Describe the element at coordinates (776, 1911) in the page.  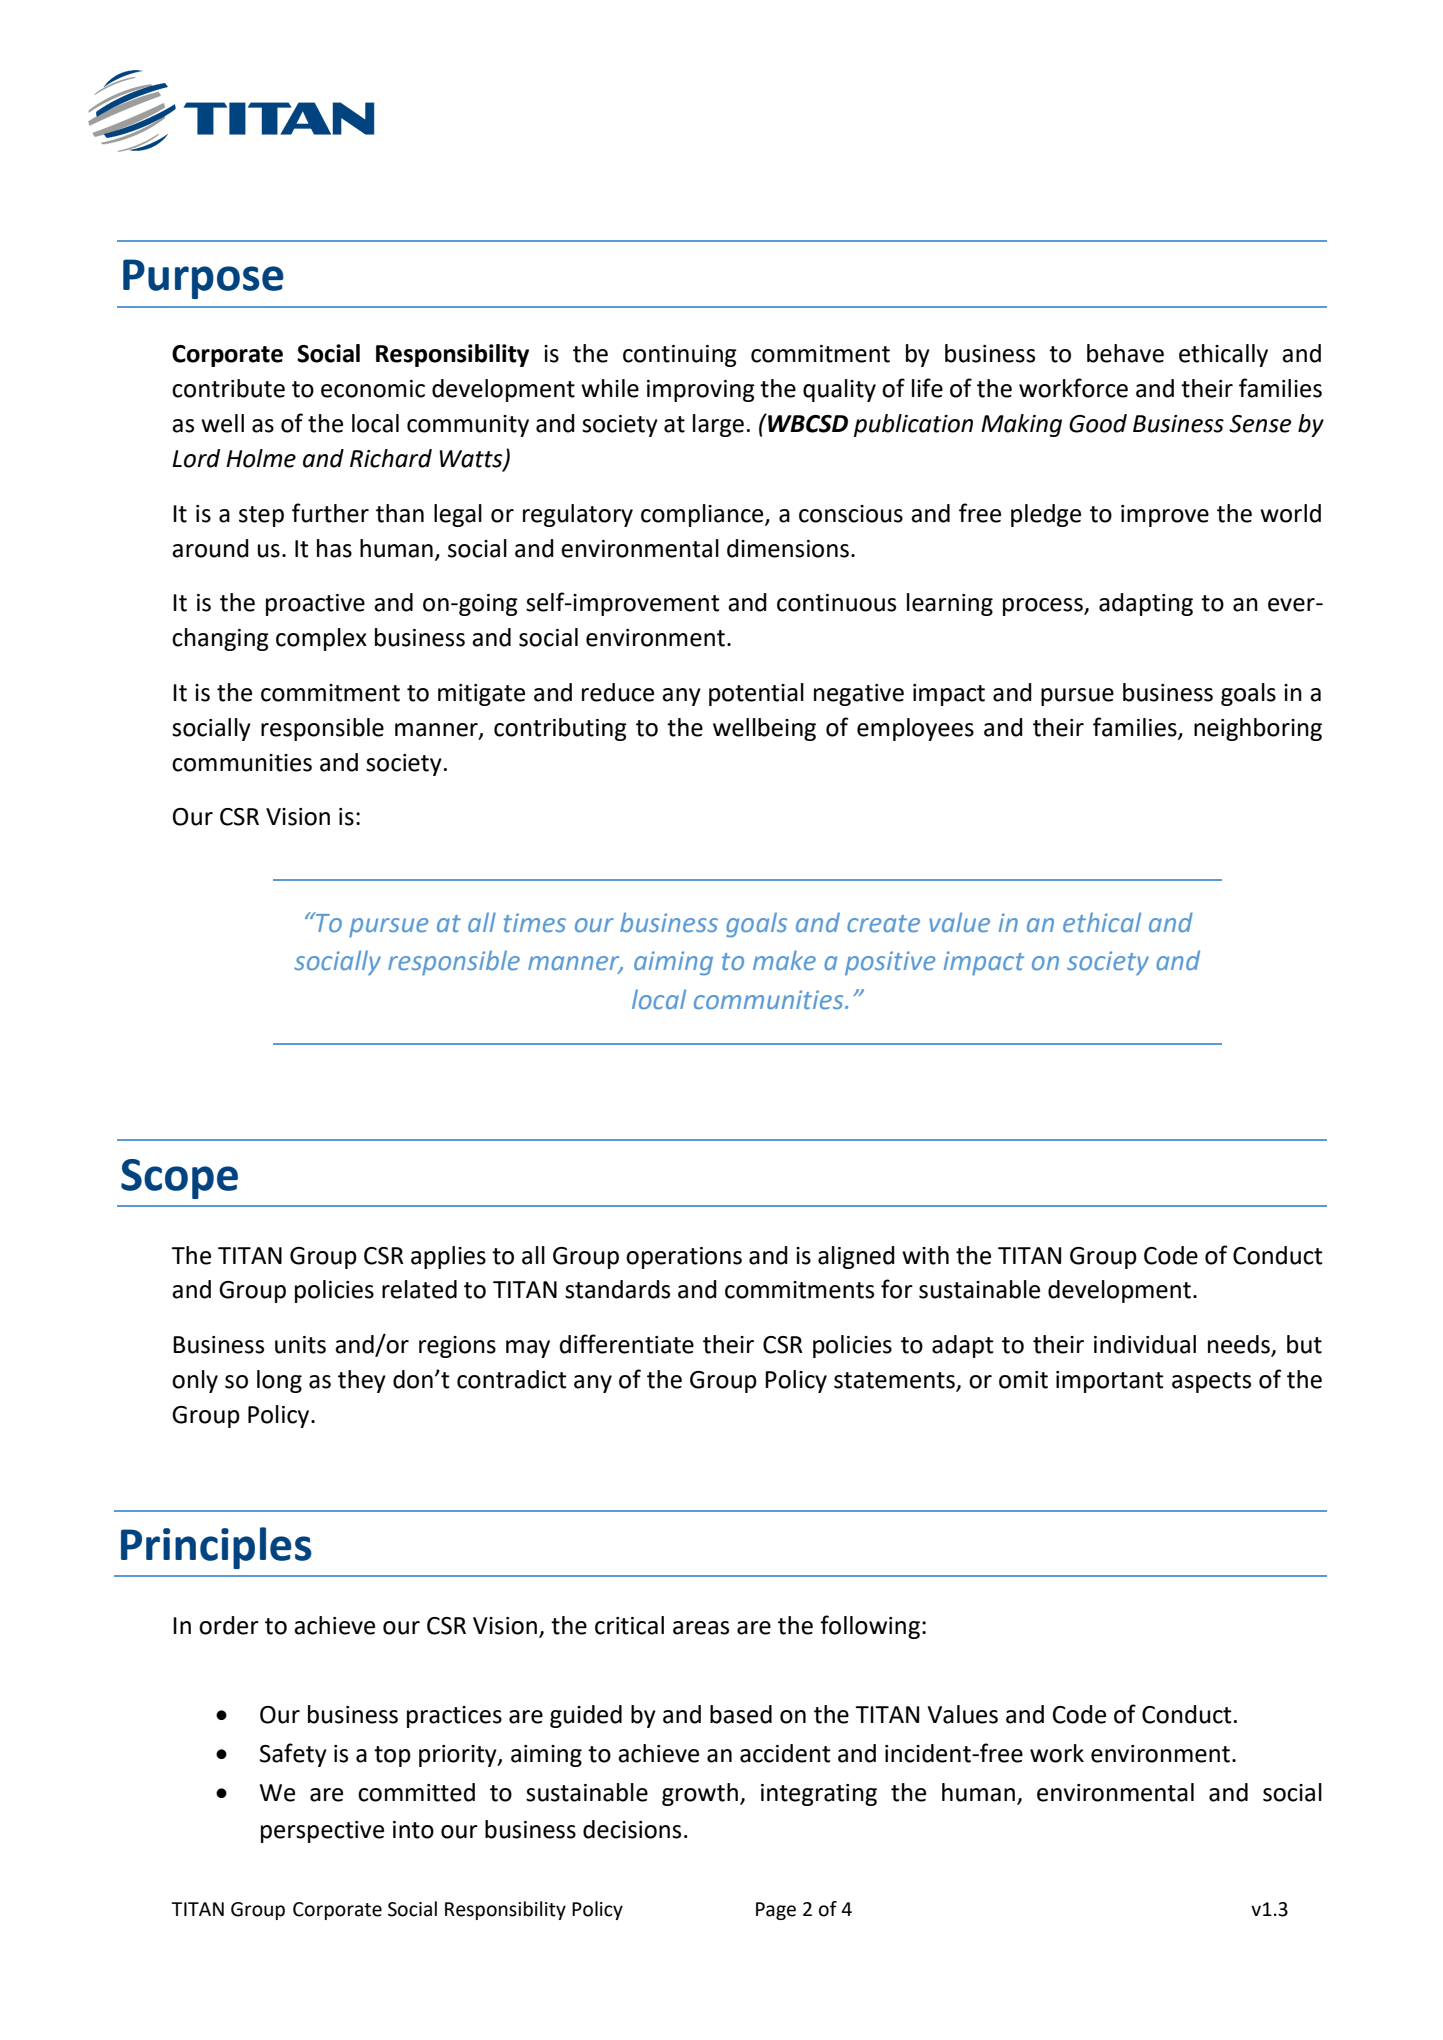
I see `Page` at that location.
